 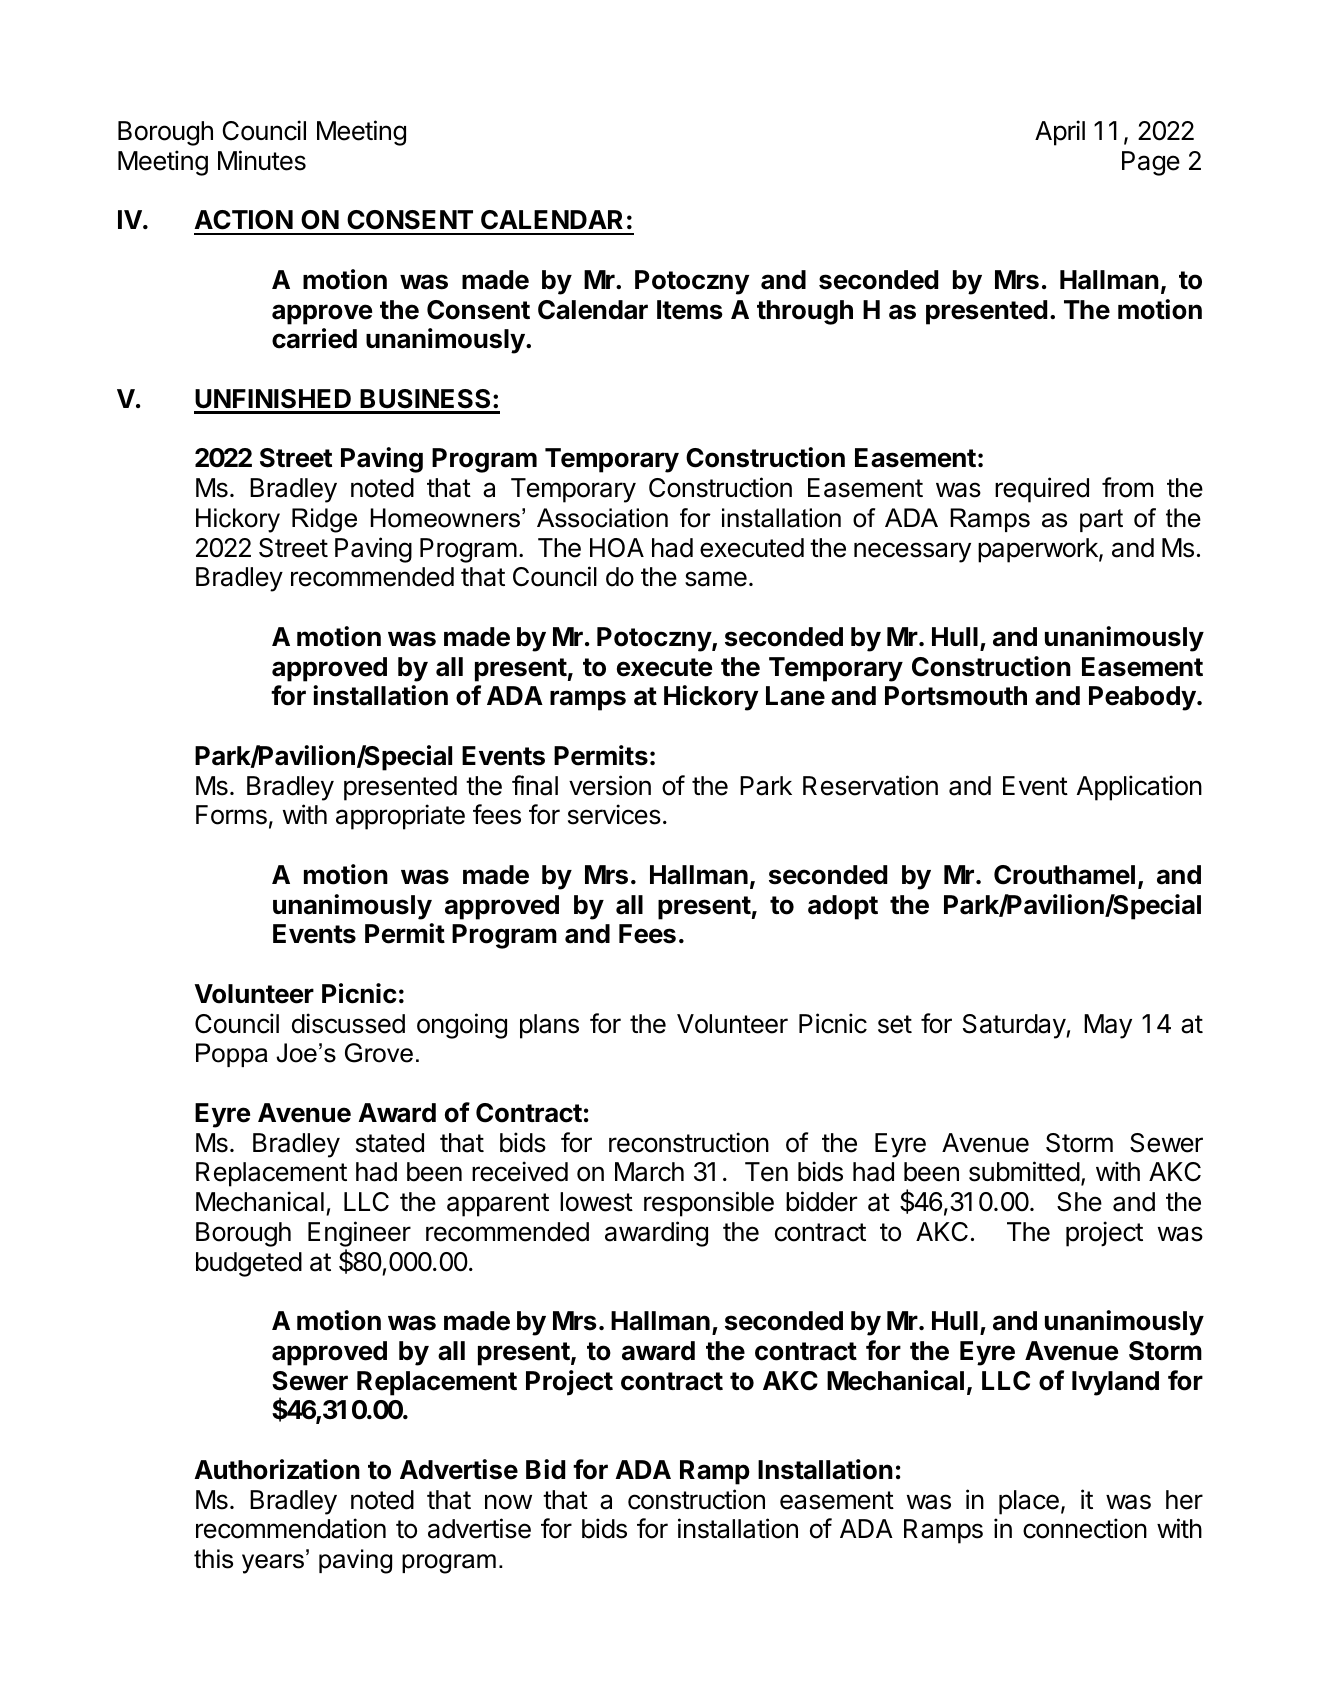 What do you see at coordinates (716, 579) in the screenshot?
I see `same` at bounding box center [716, 579].
